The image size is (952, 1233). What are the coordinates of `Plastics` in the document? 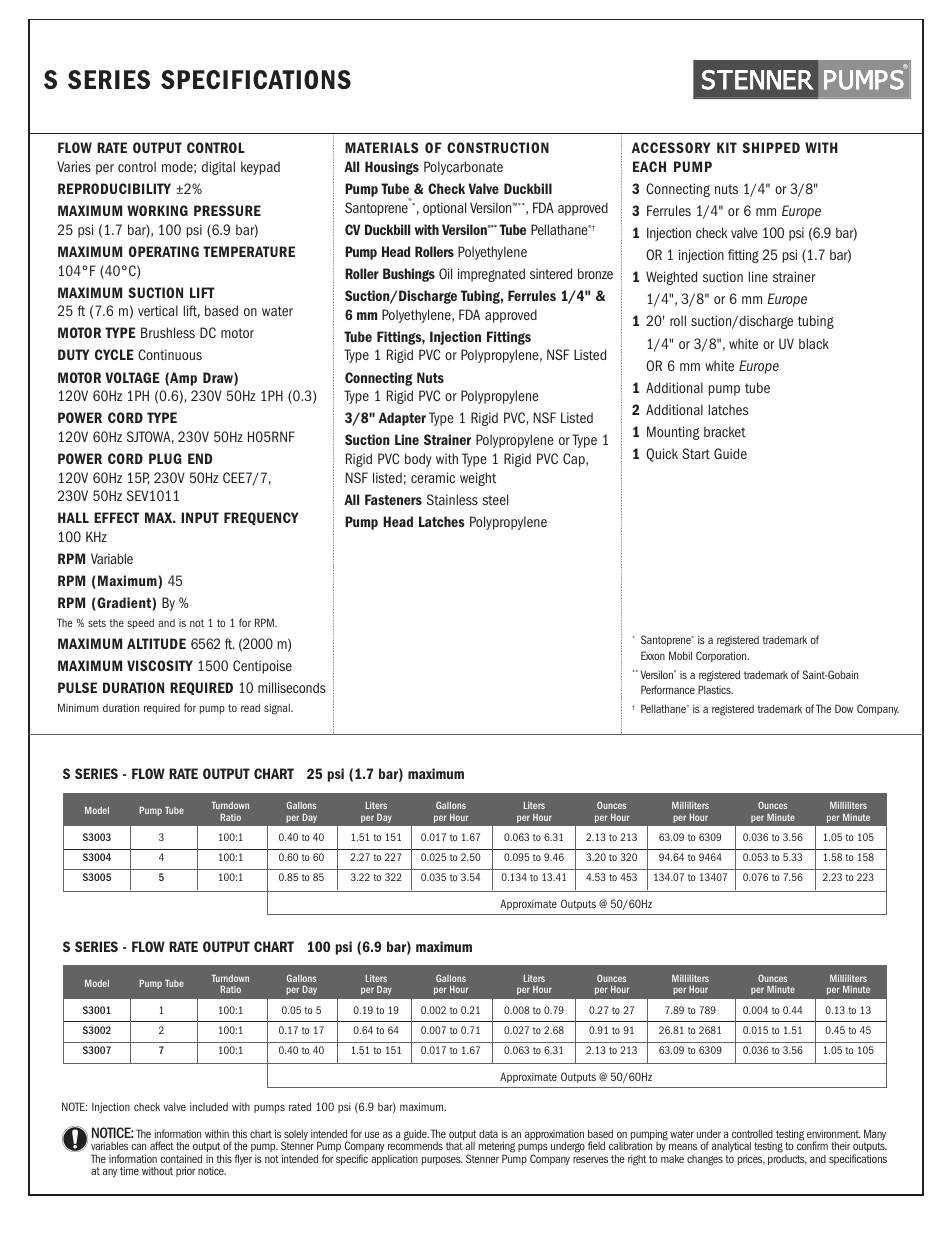 It's located at (715, 689).
